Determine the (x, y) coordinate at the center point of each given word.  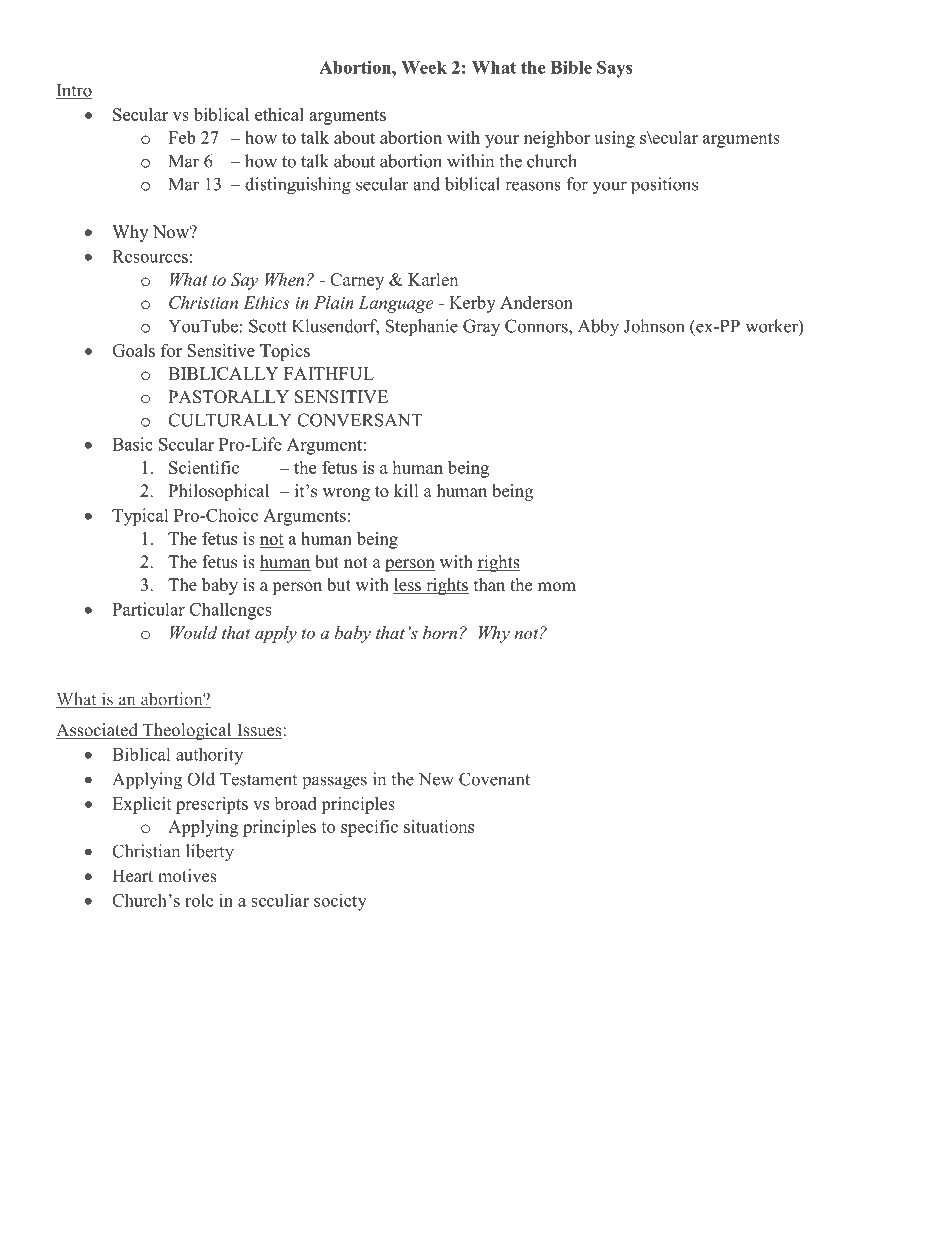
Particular (148, 609)
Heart (132, 875)
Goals (133, 350)
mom (557, 587)
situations (439, 826)
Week (424, 67)
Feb (181, 137)
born (440, 632)
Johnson (654, 326)
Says (615, 69)
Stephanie (421, 327)
